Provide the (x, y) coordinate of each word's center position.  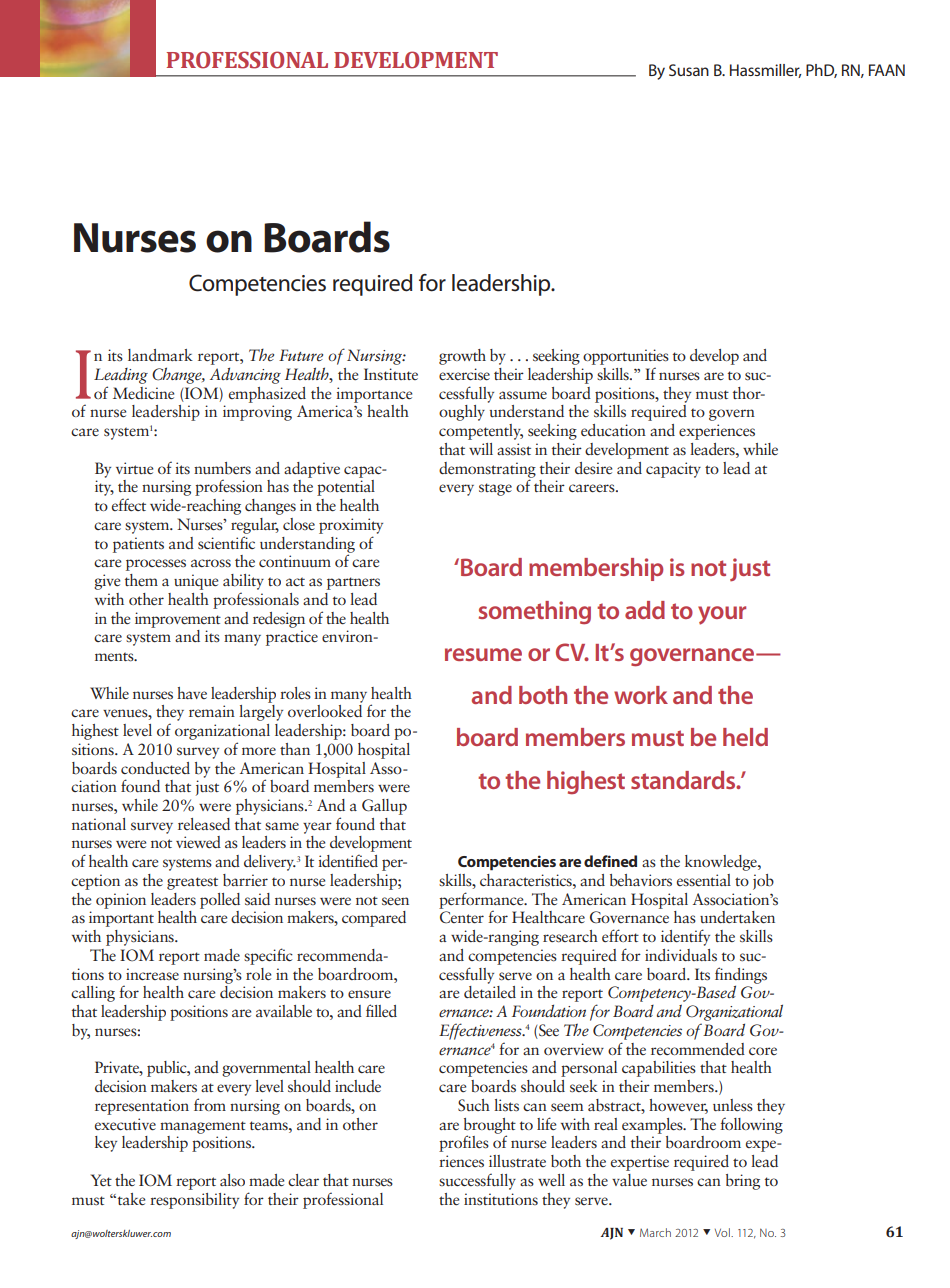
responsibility (194, 1201)
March (655, 1232)
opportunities (626, 357)
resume (483, 654)
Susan (689, 70)
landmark (160, 355)
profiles (464, 1143)
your (722, 615)
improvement (178, 620)
